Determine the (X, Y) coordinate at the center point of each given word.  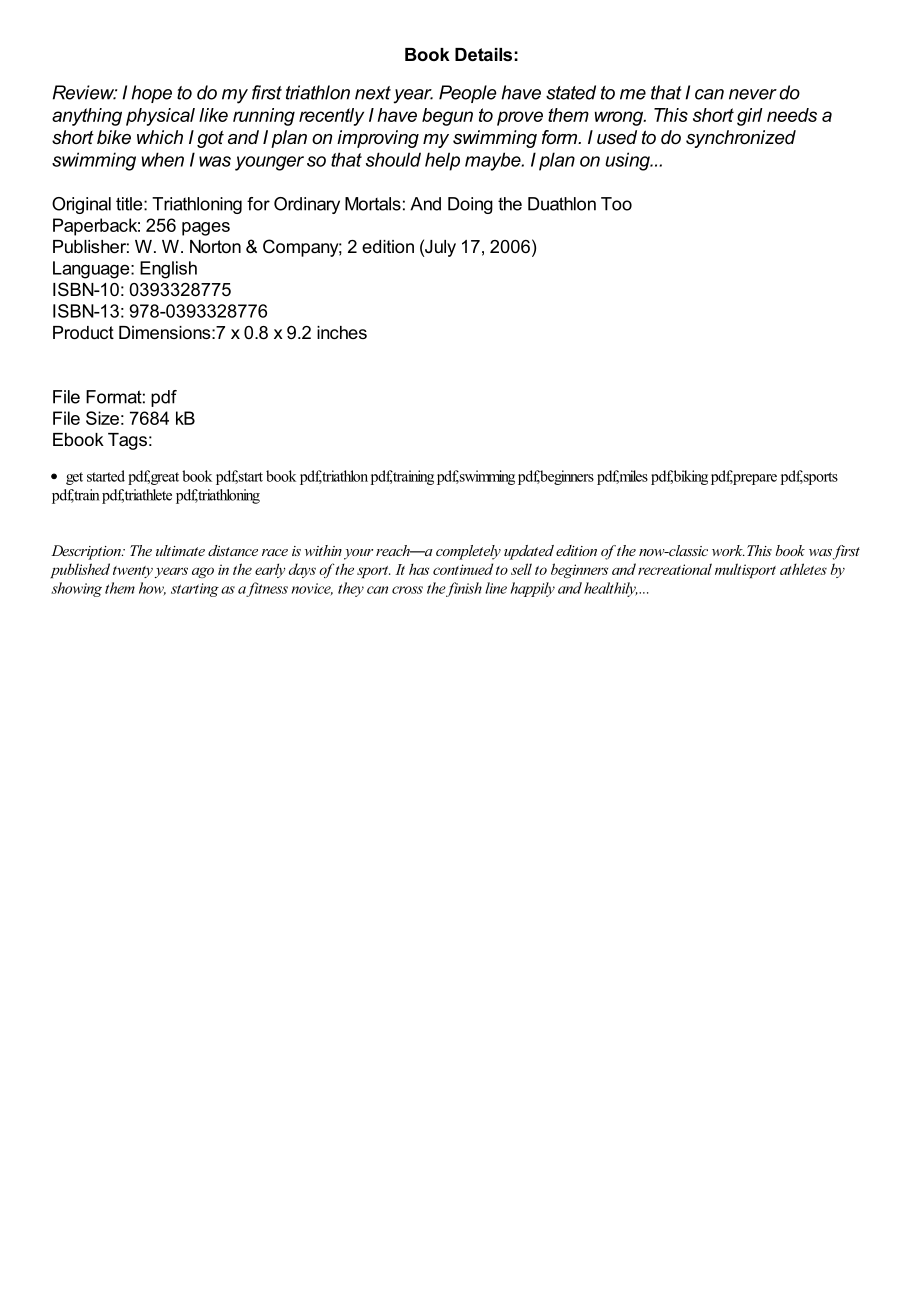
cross (407, 590)
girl (750, 117)
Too (616, 204)
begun (447, 117)
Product (83, 332)
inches (342, 332)
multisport (745, 570)
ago (203, 572)
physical (160, 117)
